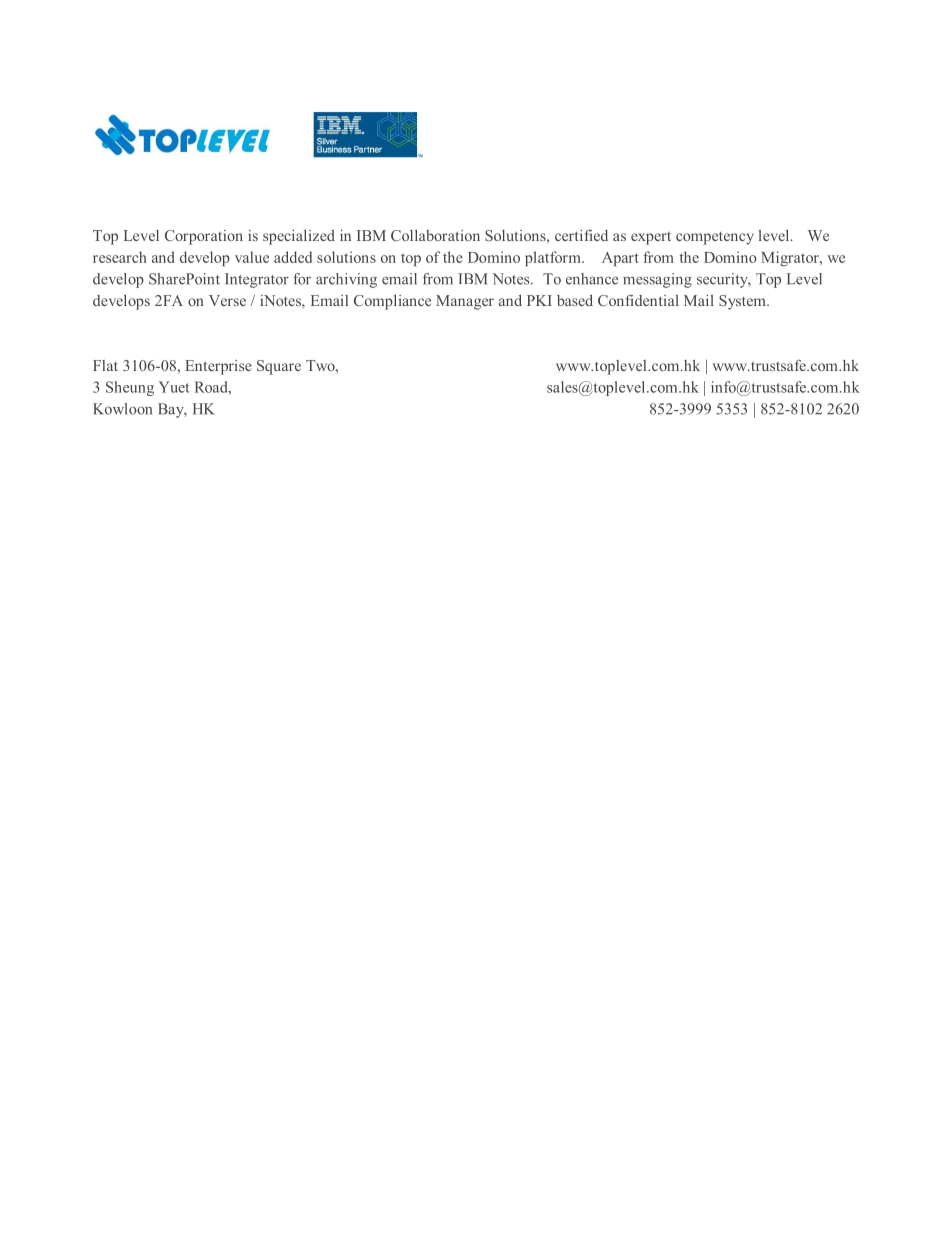  I want to click on Square, so click(279, 367).
